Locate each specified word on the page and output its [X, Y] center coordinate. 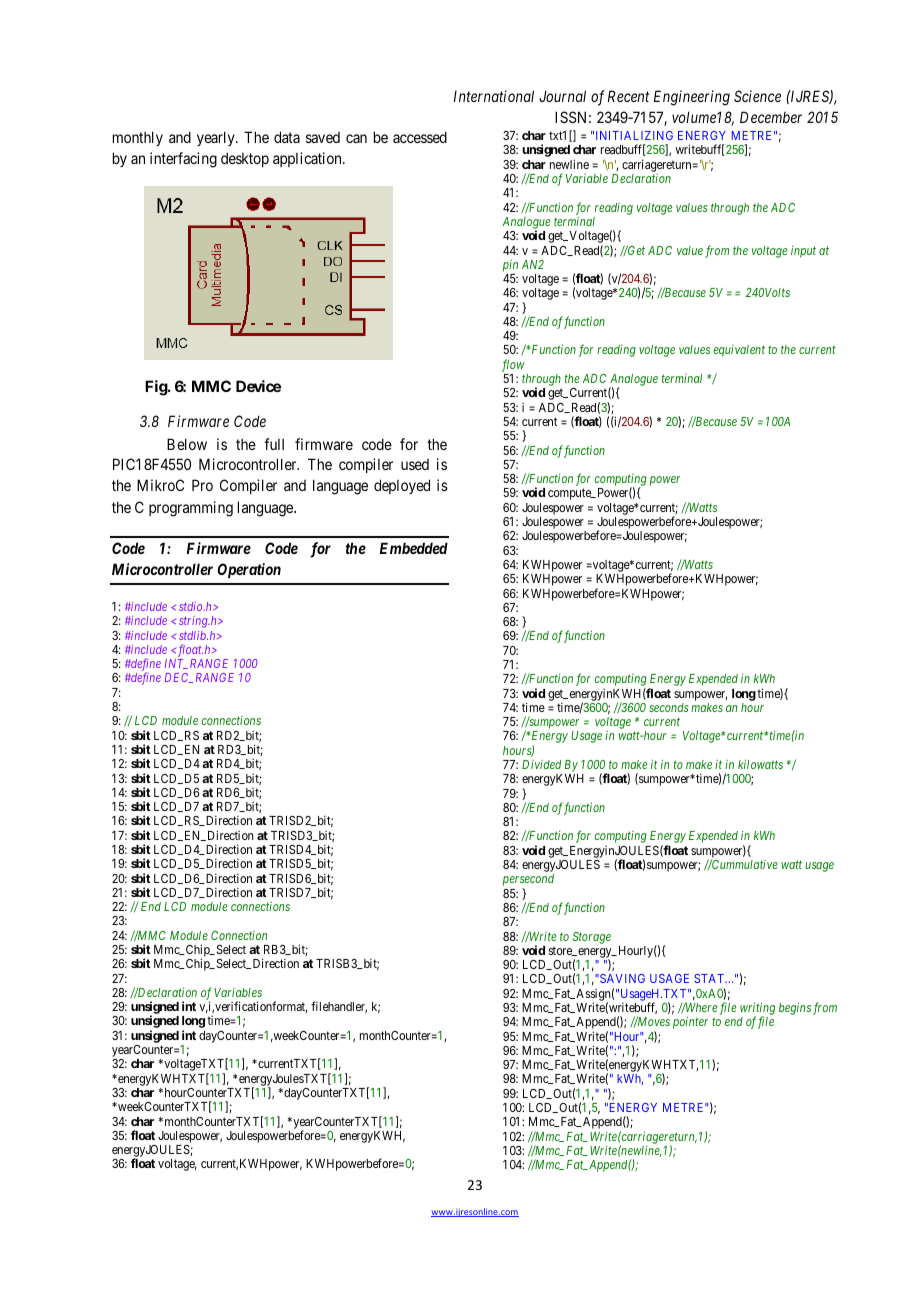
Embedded [414, 548]
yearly [217, 138]
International [494, 96]
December [771, 117]
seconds [669, 707]
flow [513, 365]
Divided [541, 764]
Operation [249, 570]
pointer [690, 1023]
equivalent [739, 351]
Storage [592, 938]
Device [258, 386]
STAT [710, 978]
